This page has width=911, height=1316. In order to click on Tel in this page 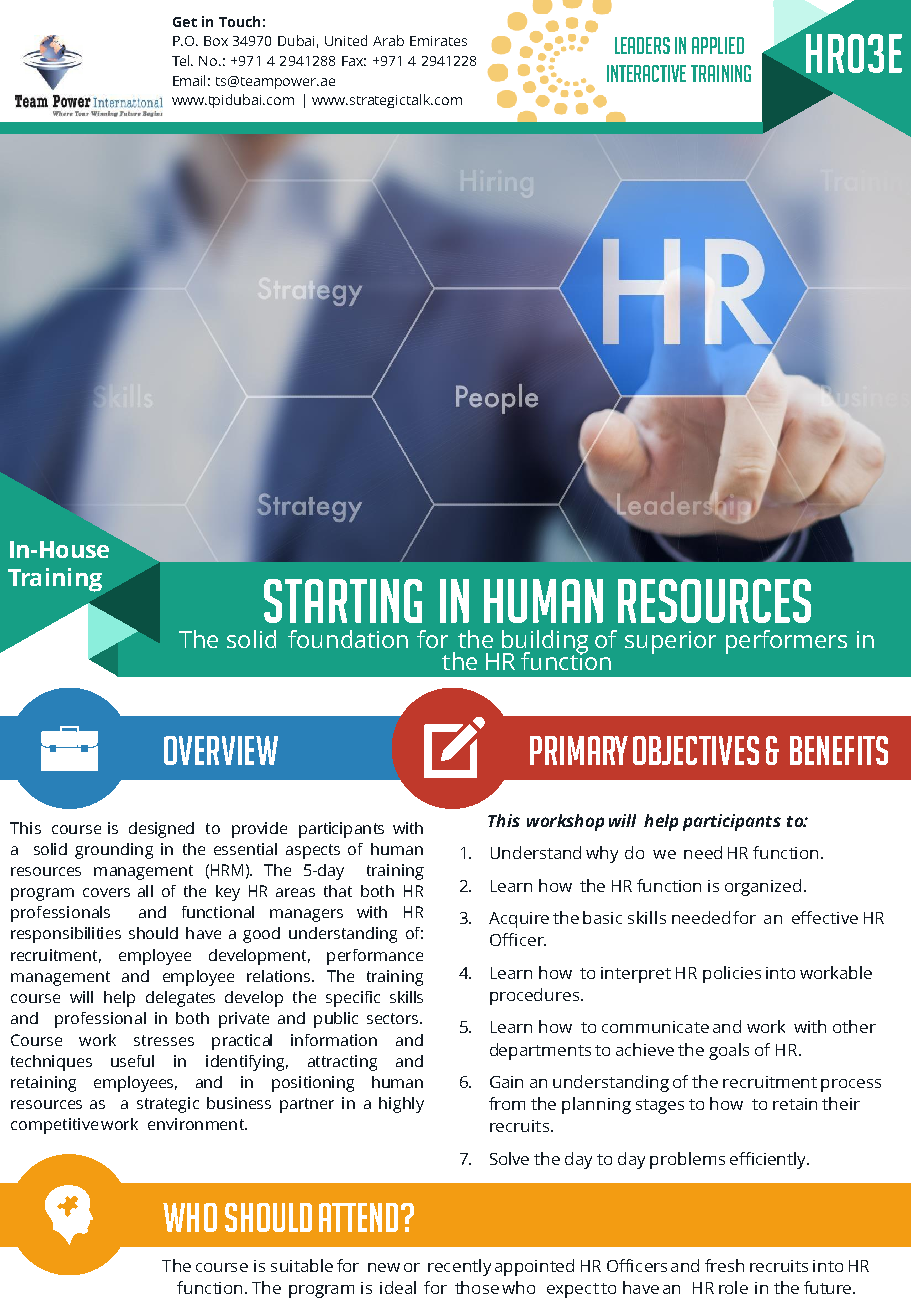, I will do `click(182, 60)`.
